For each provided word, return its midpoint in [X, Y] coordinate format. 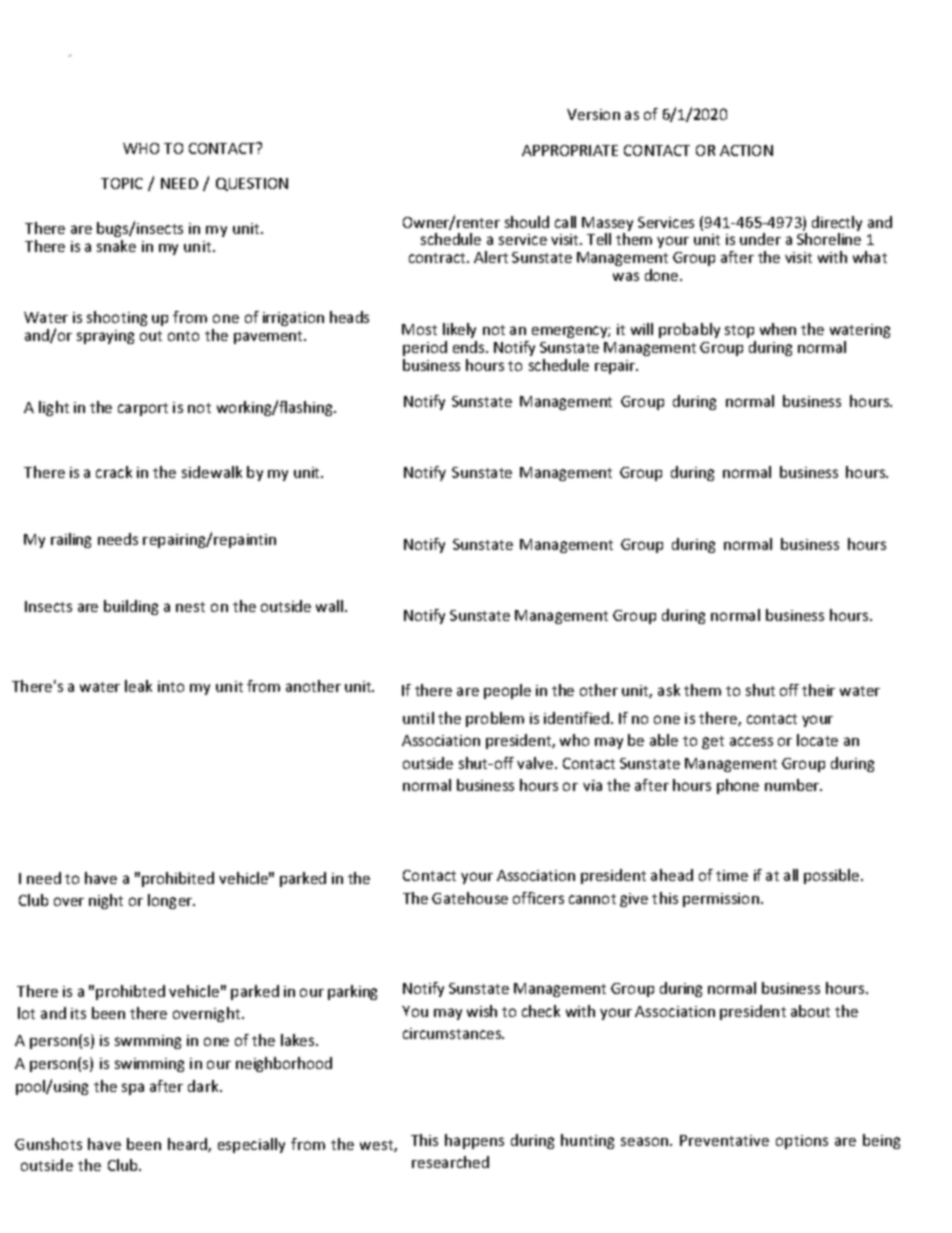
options [802, 1142]
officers [538, 898]
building [131, 607]
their [818, 690]
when [778, 329]
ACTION [746, 150]
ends [470, 347]
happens [474, 1141]
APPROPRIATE [570, 150]
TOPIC [122, 183]
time [732, 875]
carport [143, 409]
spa [133, 1089]
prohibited [178, 879]
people [507, 691]
